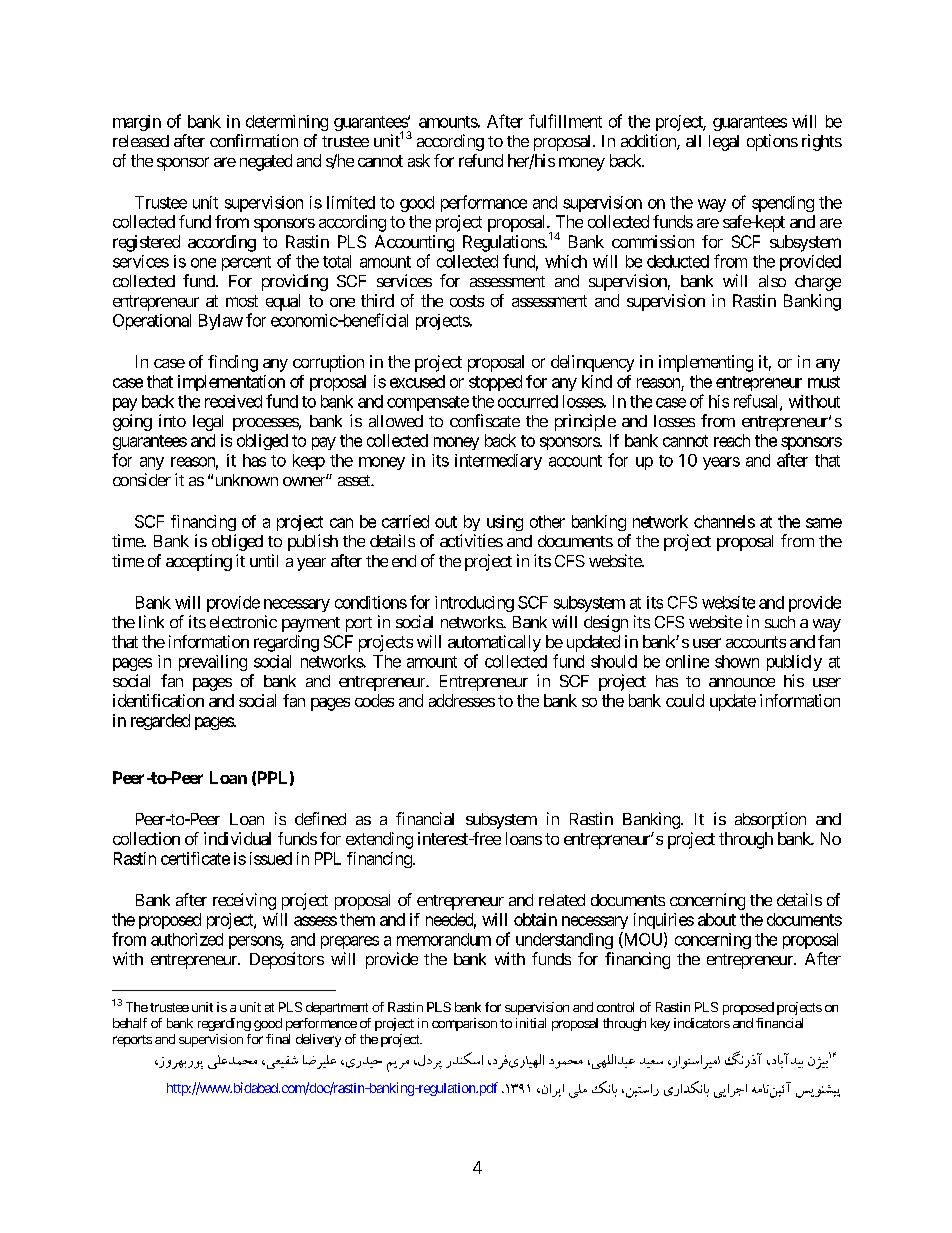 The width and height of the screenshot is (952, 1233). I want to click on individual, so click(237, 838).
